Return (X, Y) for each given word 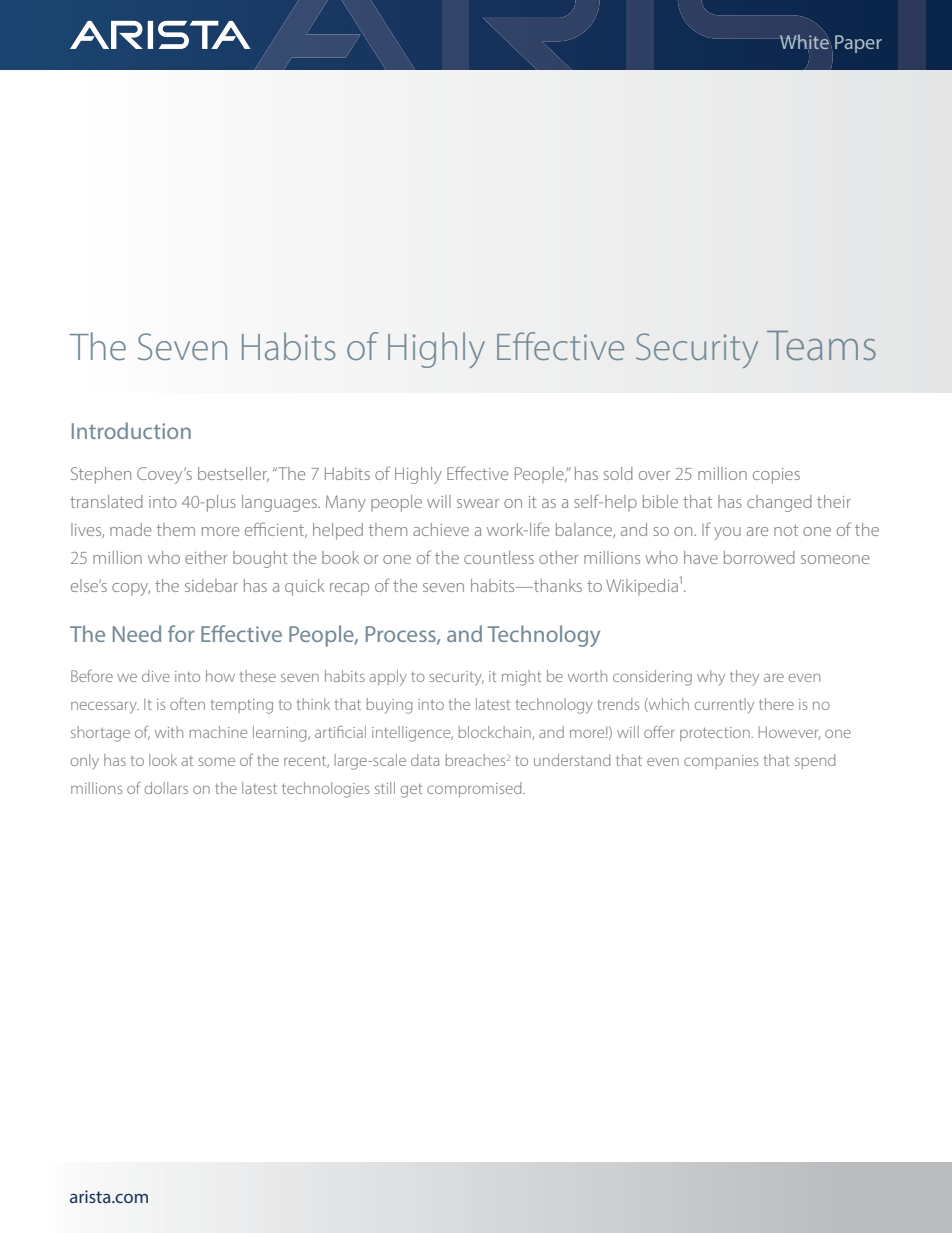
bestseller (233, 474)
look (163, 760)
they (744, 678)
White (804, 42)
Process (402, 635)
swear (478, 503)
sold (618, 473)
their (834, 501)
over (654, 475)
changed (779, 503)
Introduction (131, 430)
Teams (821, 346)
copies (776, 476)
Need (137, 633)
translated (106, 501)
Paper (858, 44)
